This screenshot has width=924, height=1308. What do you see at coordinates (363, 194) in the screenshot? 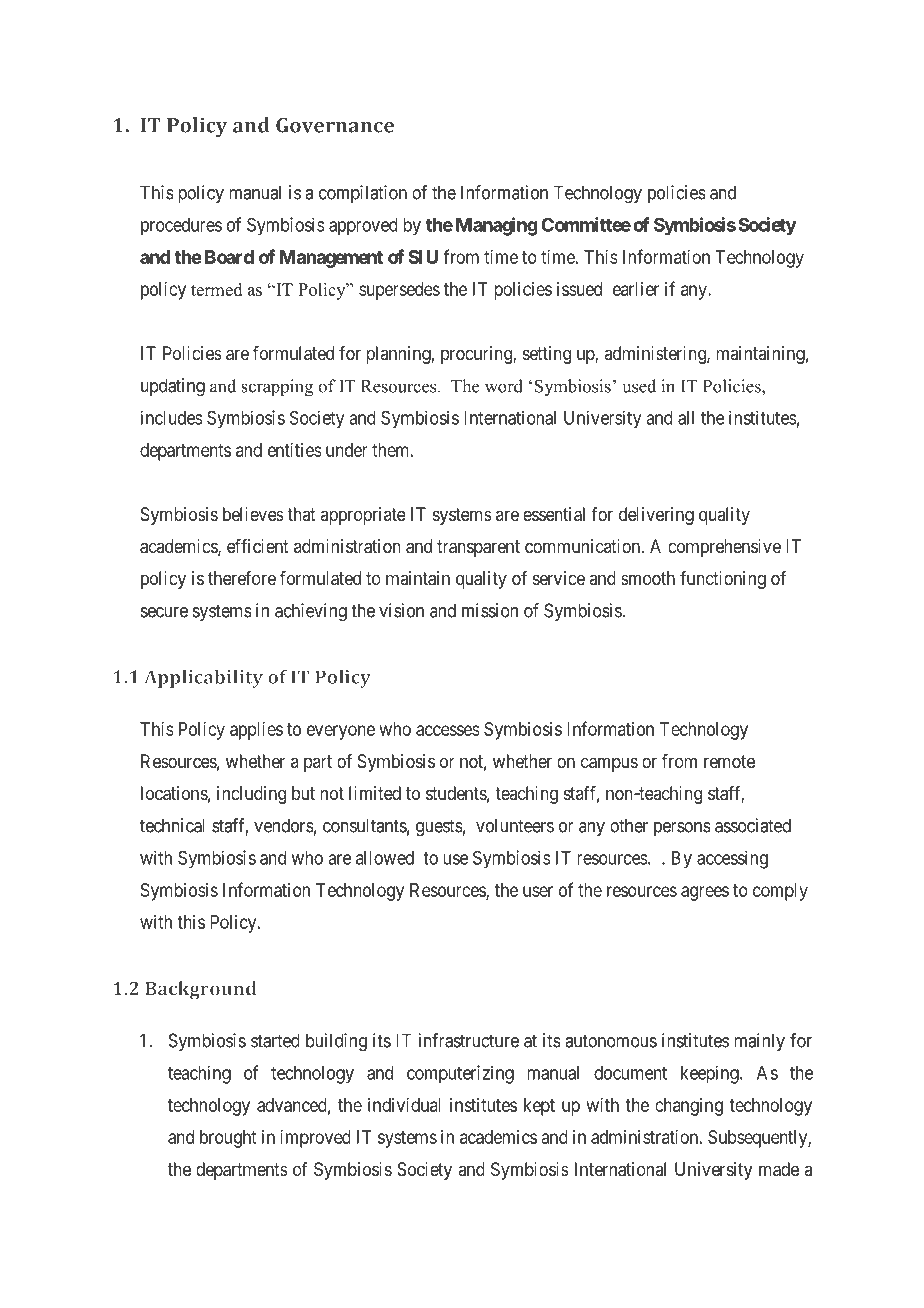
I see `compilation` at bounding box center [363, 194].
